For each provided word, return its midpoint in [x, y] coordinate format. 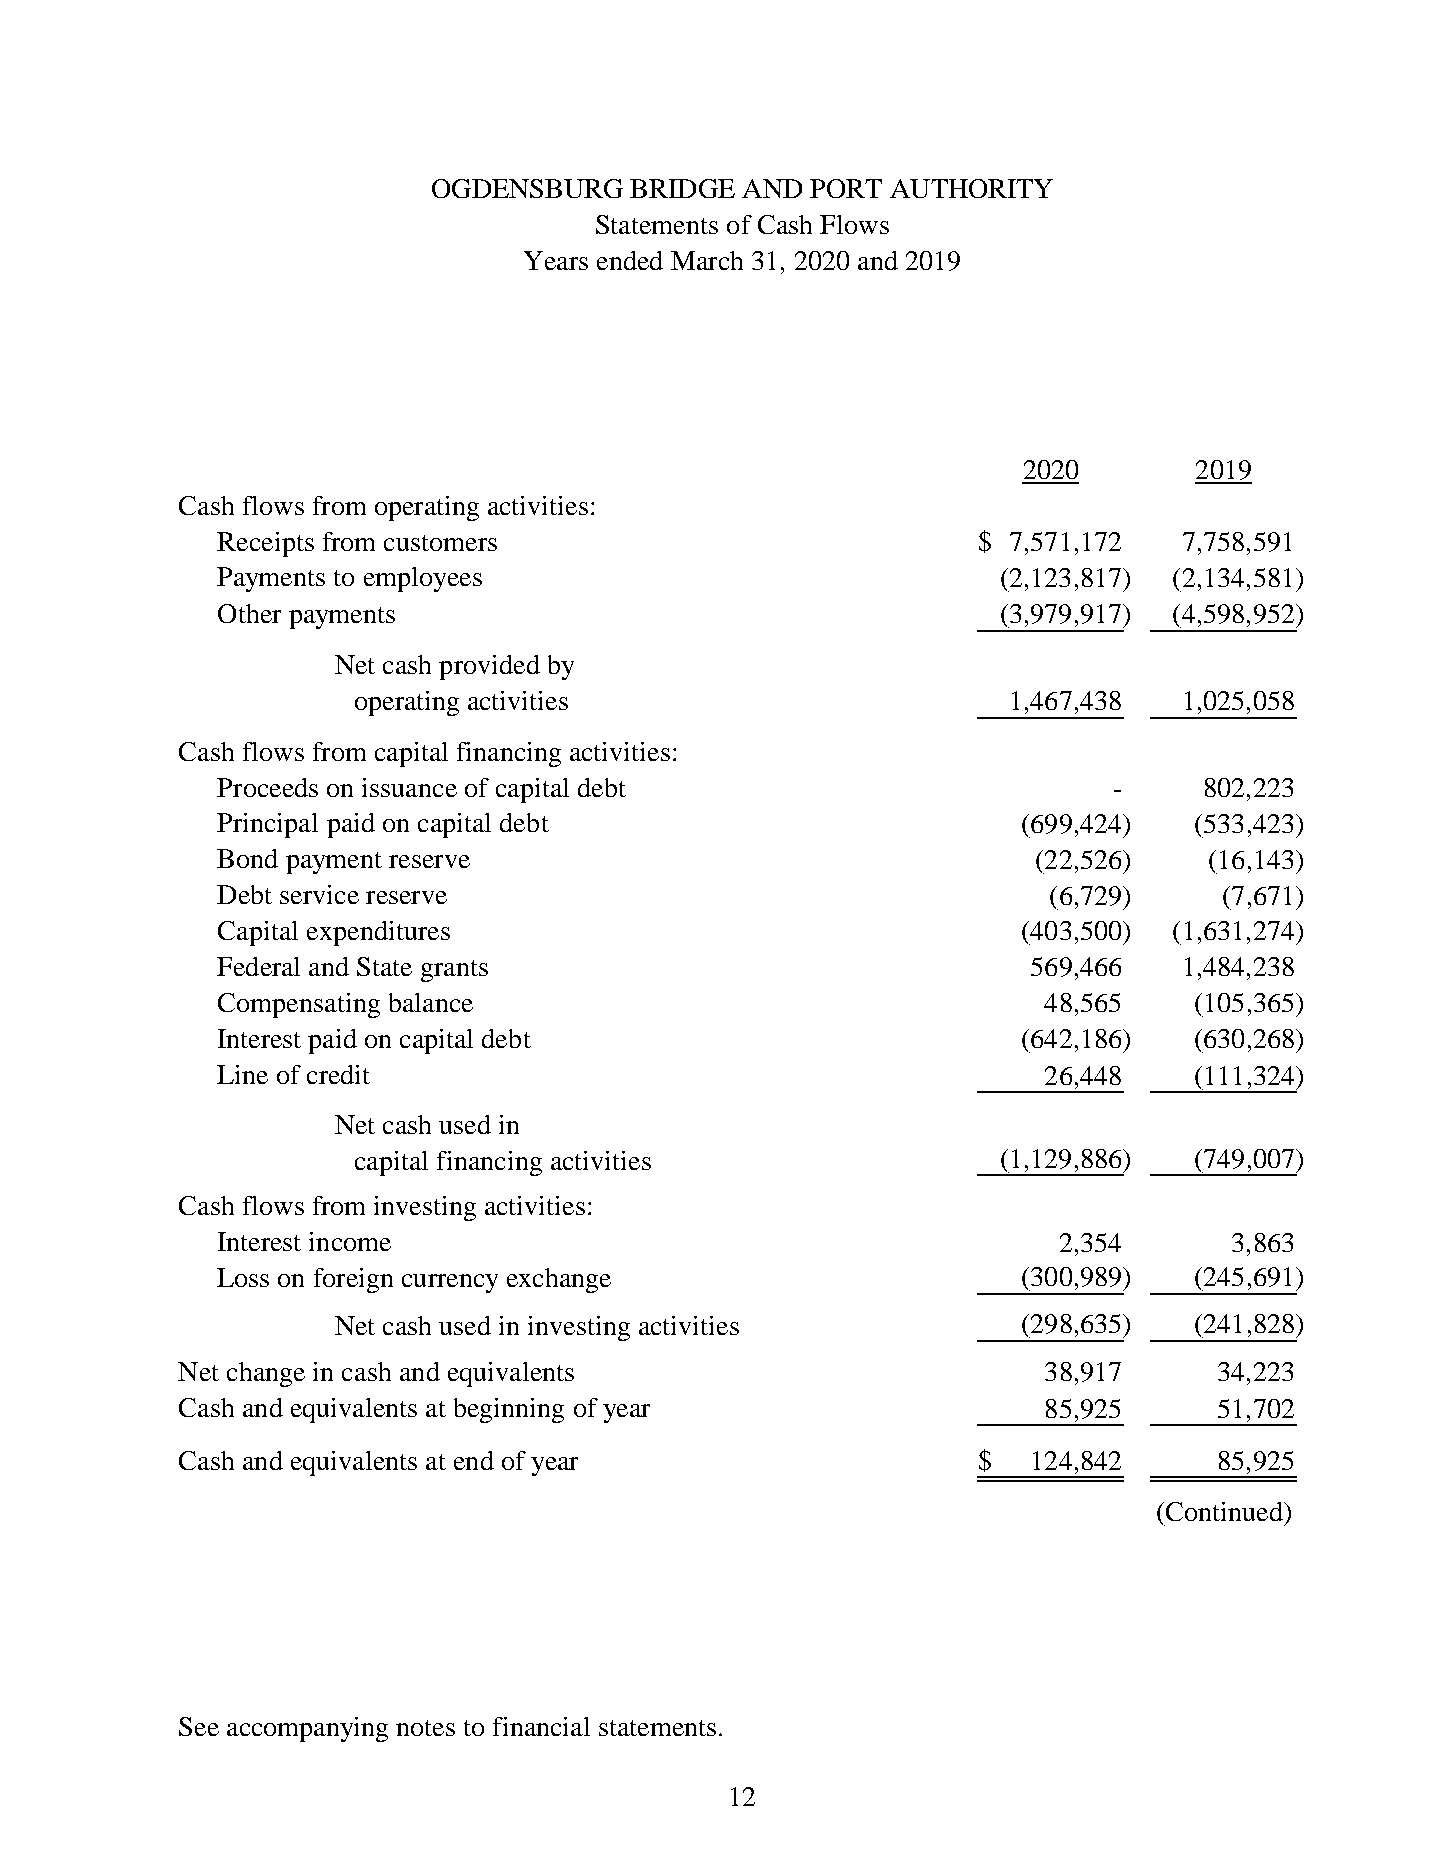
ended [630, 260]
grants [454, 971]
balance [431, 1002]
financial [541, 1726]
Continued [1224, 1511]
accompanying [307, 1729]
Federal [258, 966]
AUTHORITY [971, 188]
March [707, 260]
